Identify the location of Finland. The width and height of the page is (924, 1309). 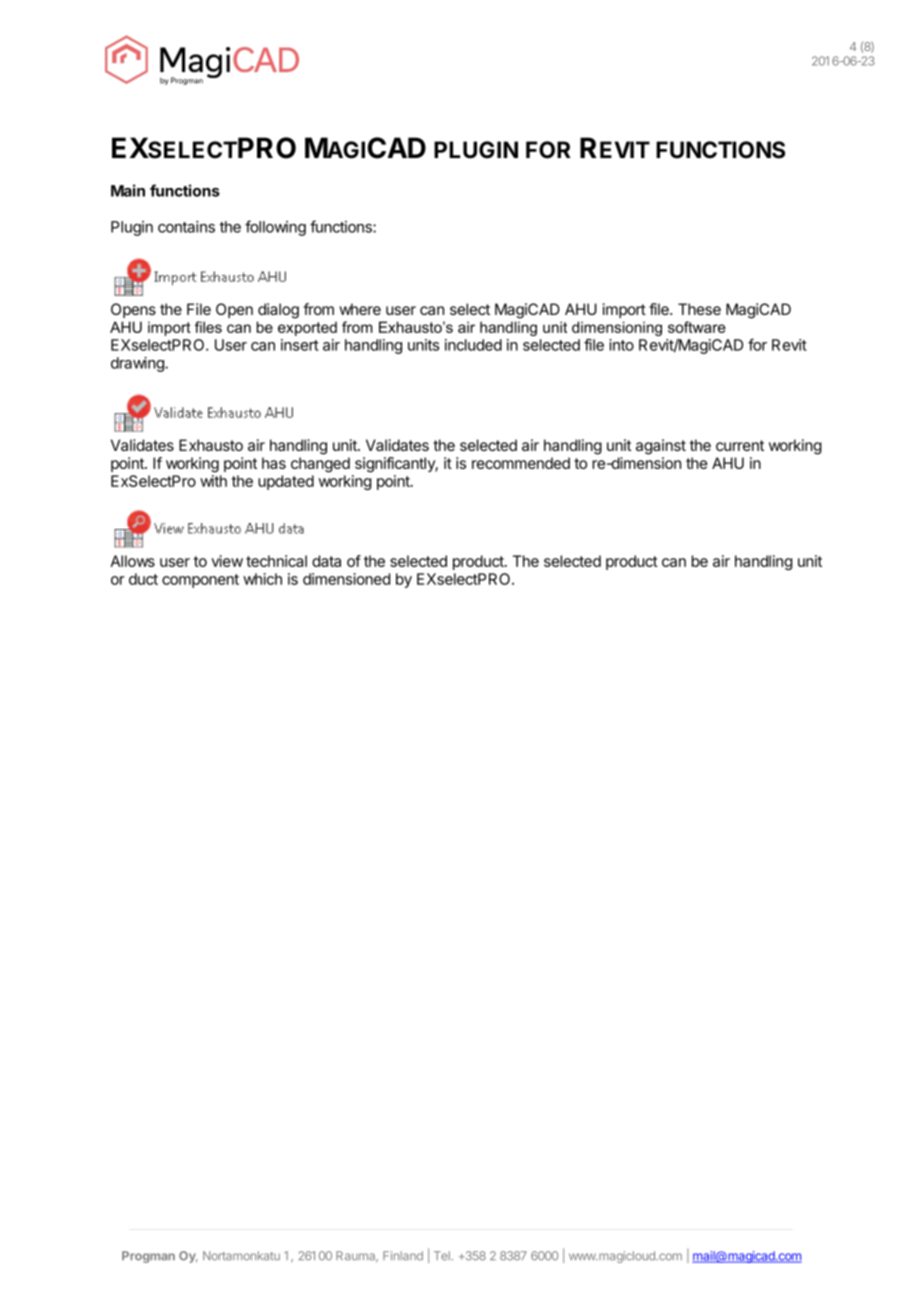
(403, 1256).
